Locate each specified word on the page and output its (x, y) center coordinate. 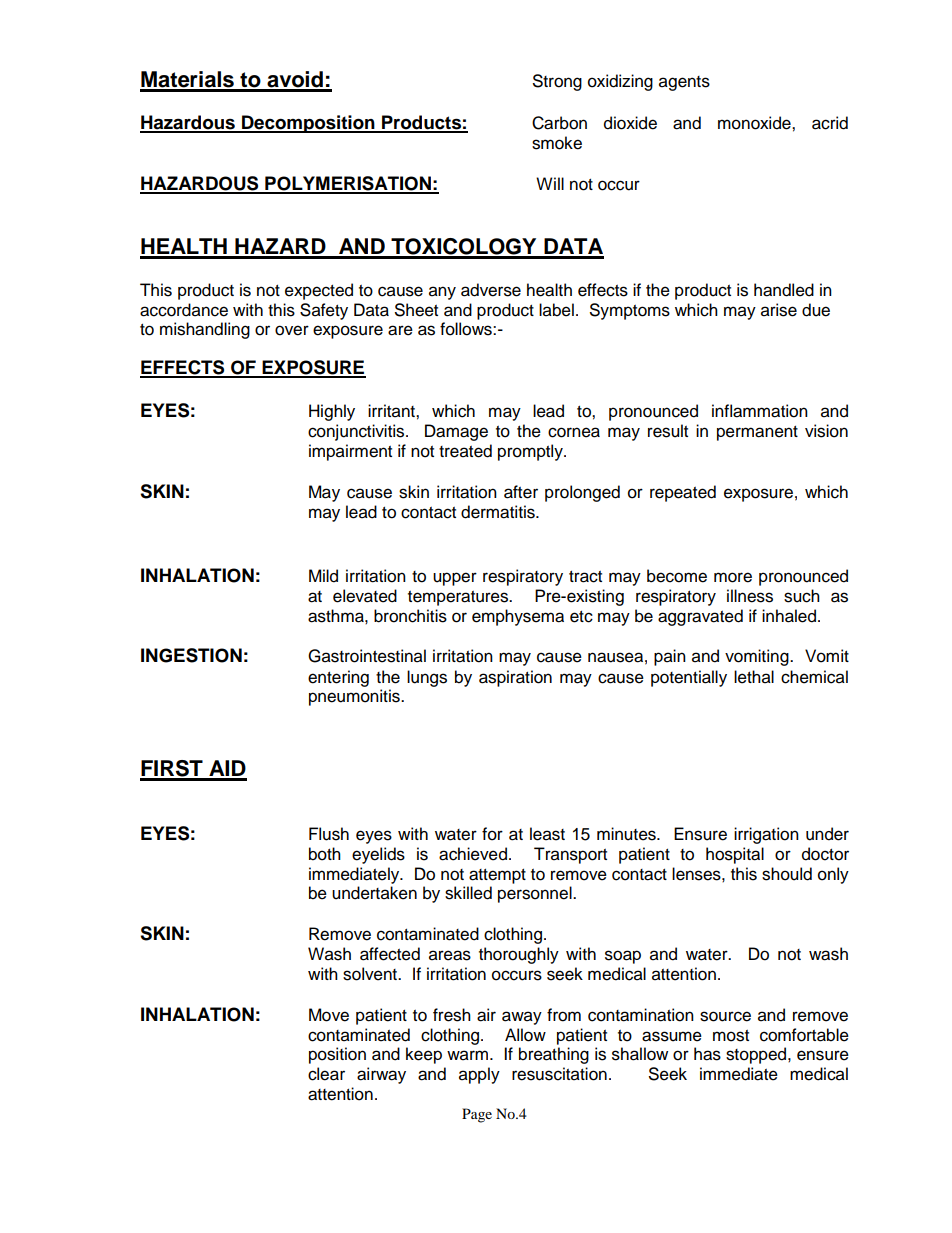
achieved (473, 854)
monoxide (755, 123)
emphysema (518, 617)
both (325, 854)
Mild (323, 576)
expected (319, 291)
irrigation (766, 835)
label (556, 310)
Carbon (559, 123)
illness (750, 596)
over (292, 330)
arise (779, 310)
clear (326, 1074)
